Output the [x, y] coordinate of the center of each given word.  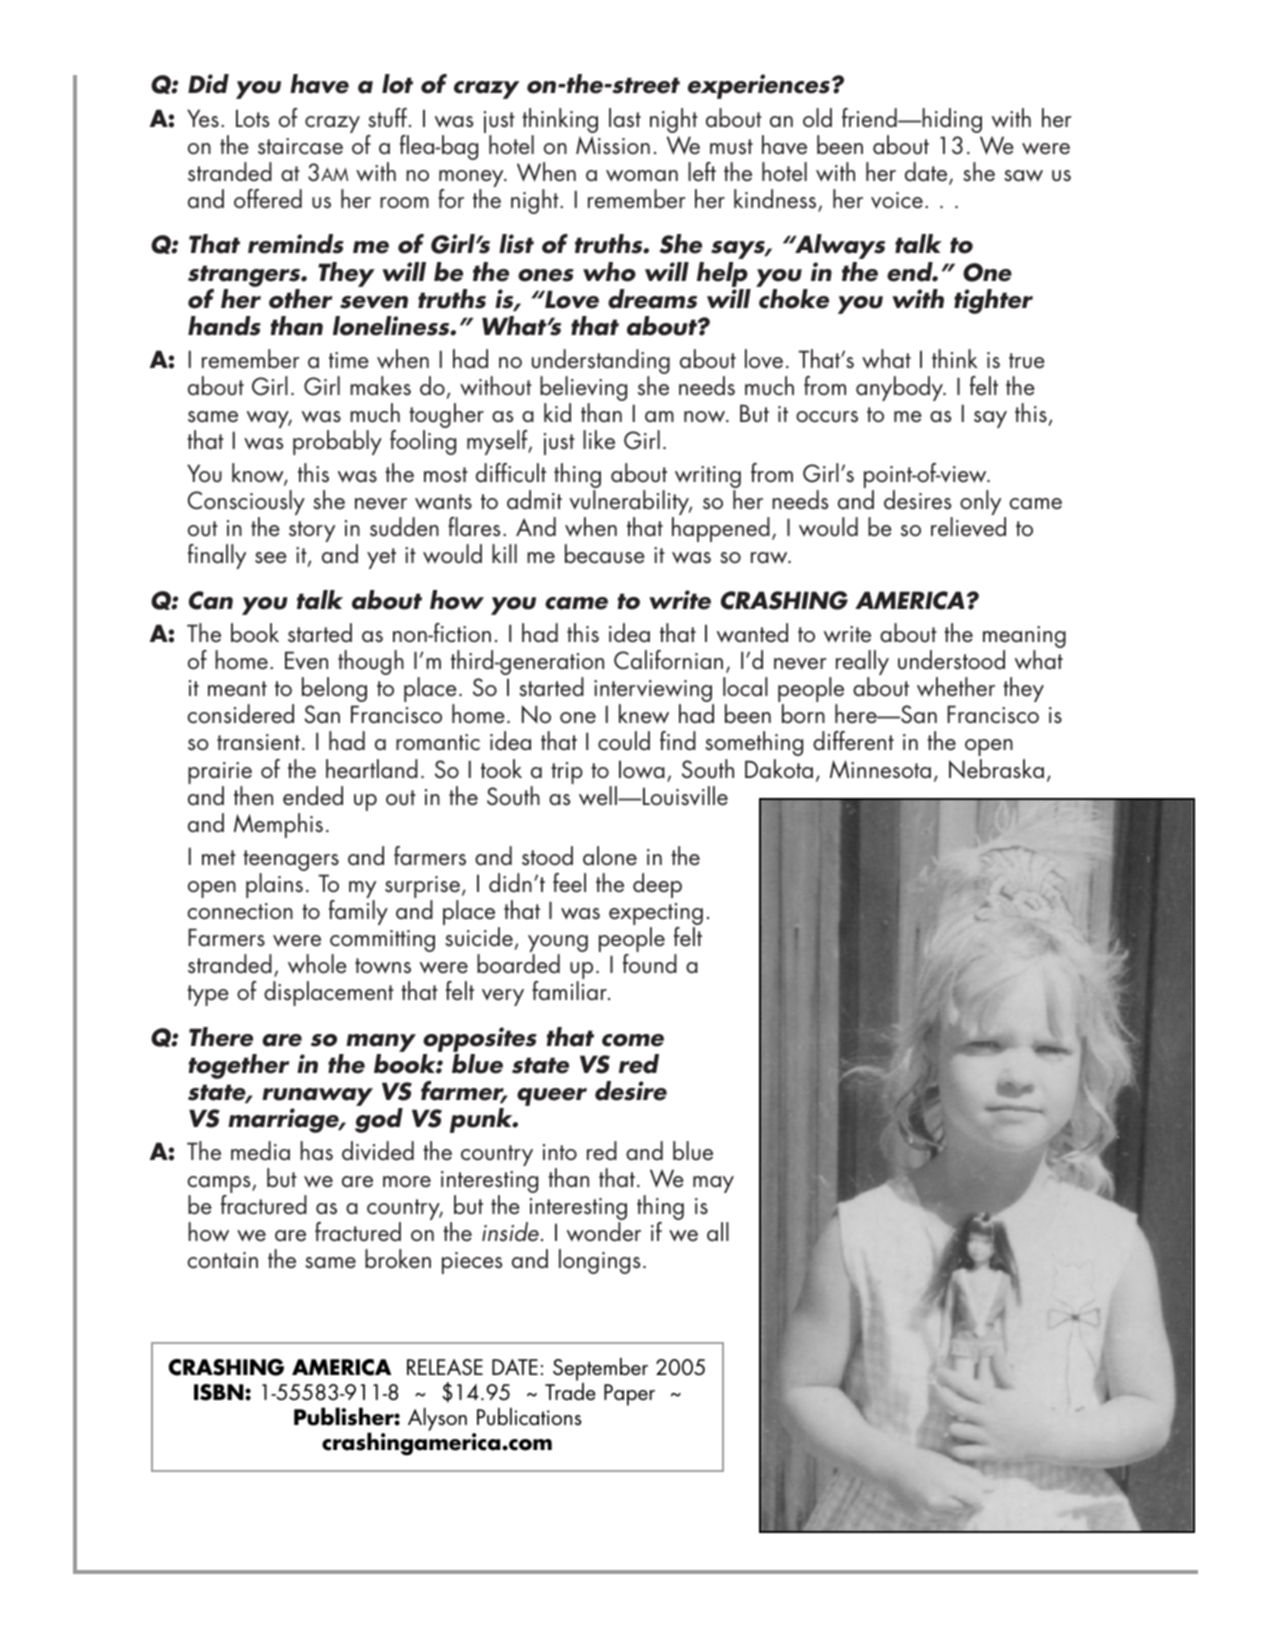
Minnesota [880, 769]
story [312, 531]
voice [897, 200]
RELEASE [445, 1367]
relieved [968, 527]
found [650, 964]
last [625, 118]
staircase [300, 146]
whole [317, 964]
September [600, 1369]
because [605, 554]
